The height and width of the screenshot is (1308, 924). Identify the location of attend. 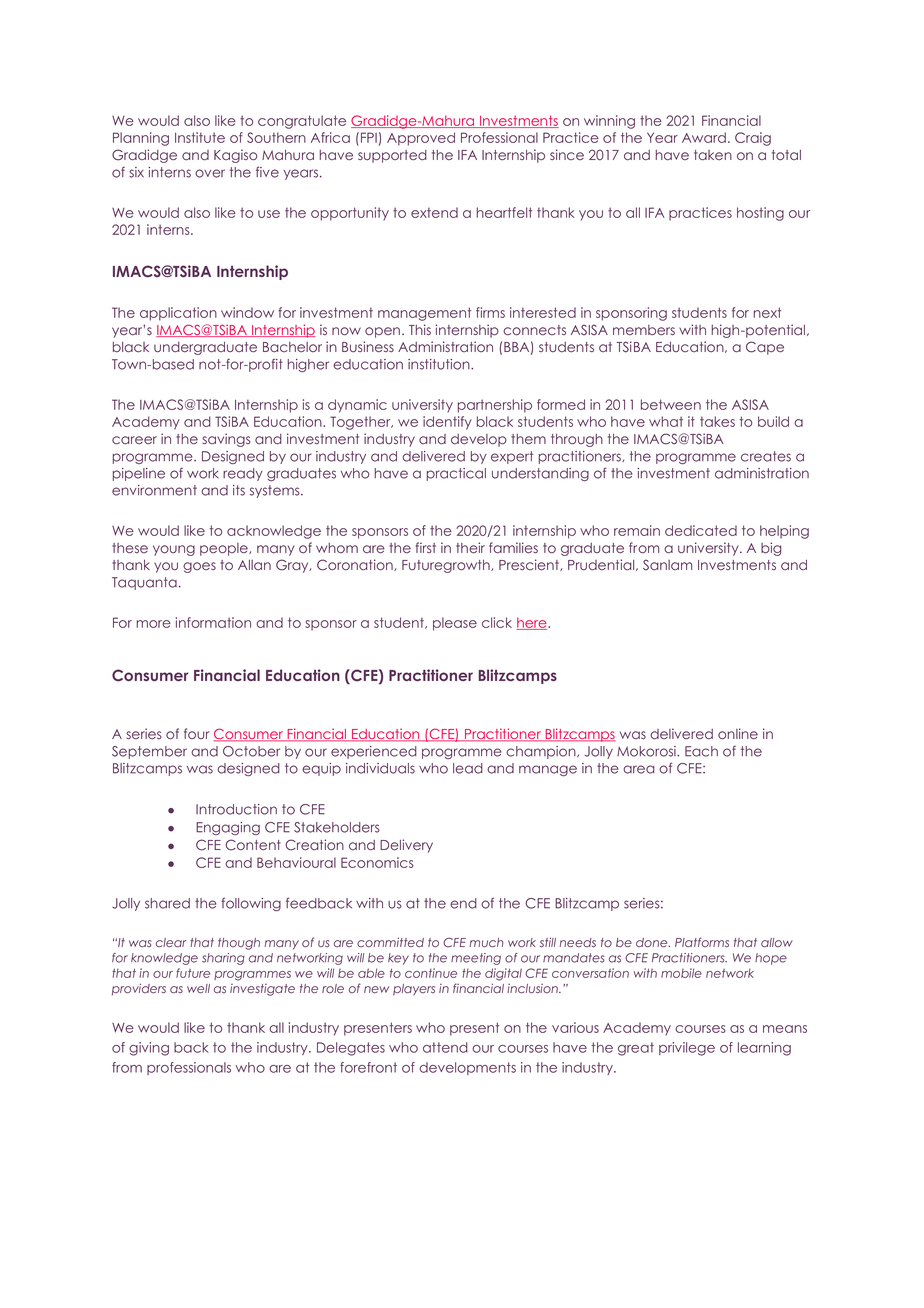
(445, 1047).
